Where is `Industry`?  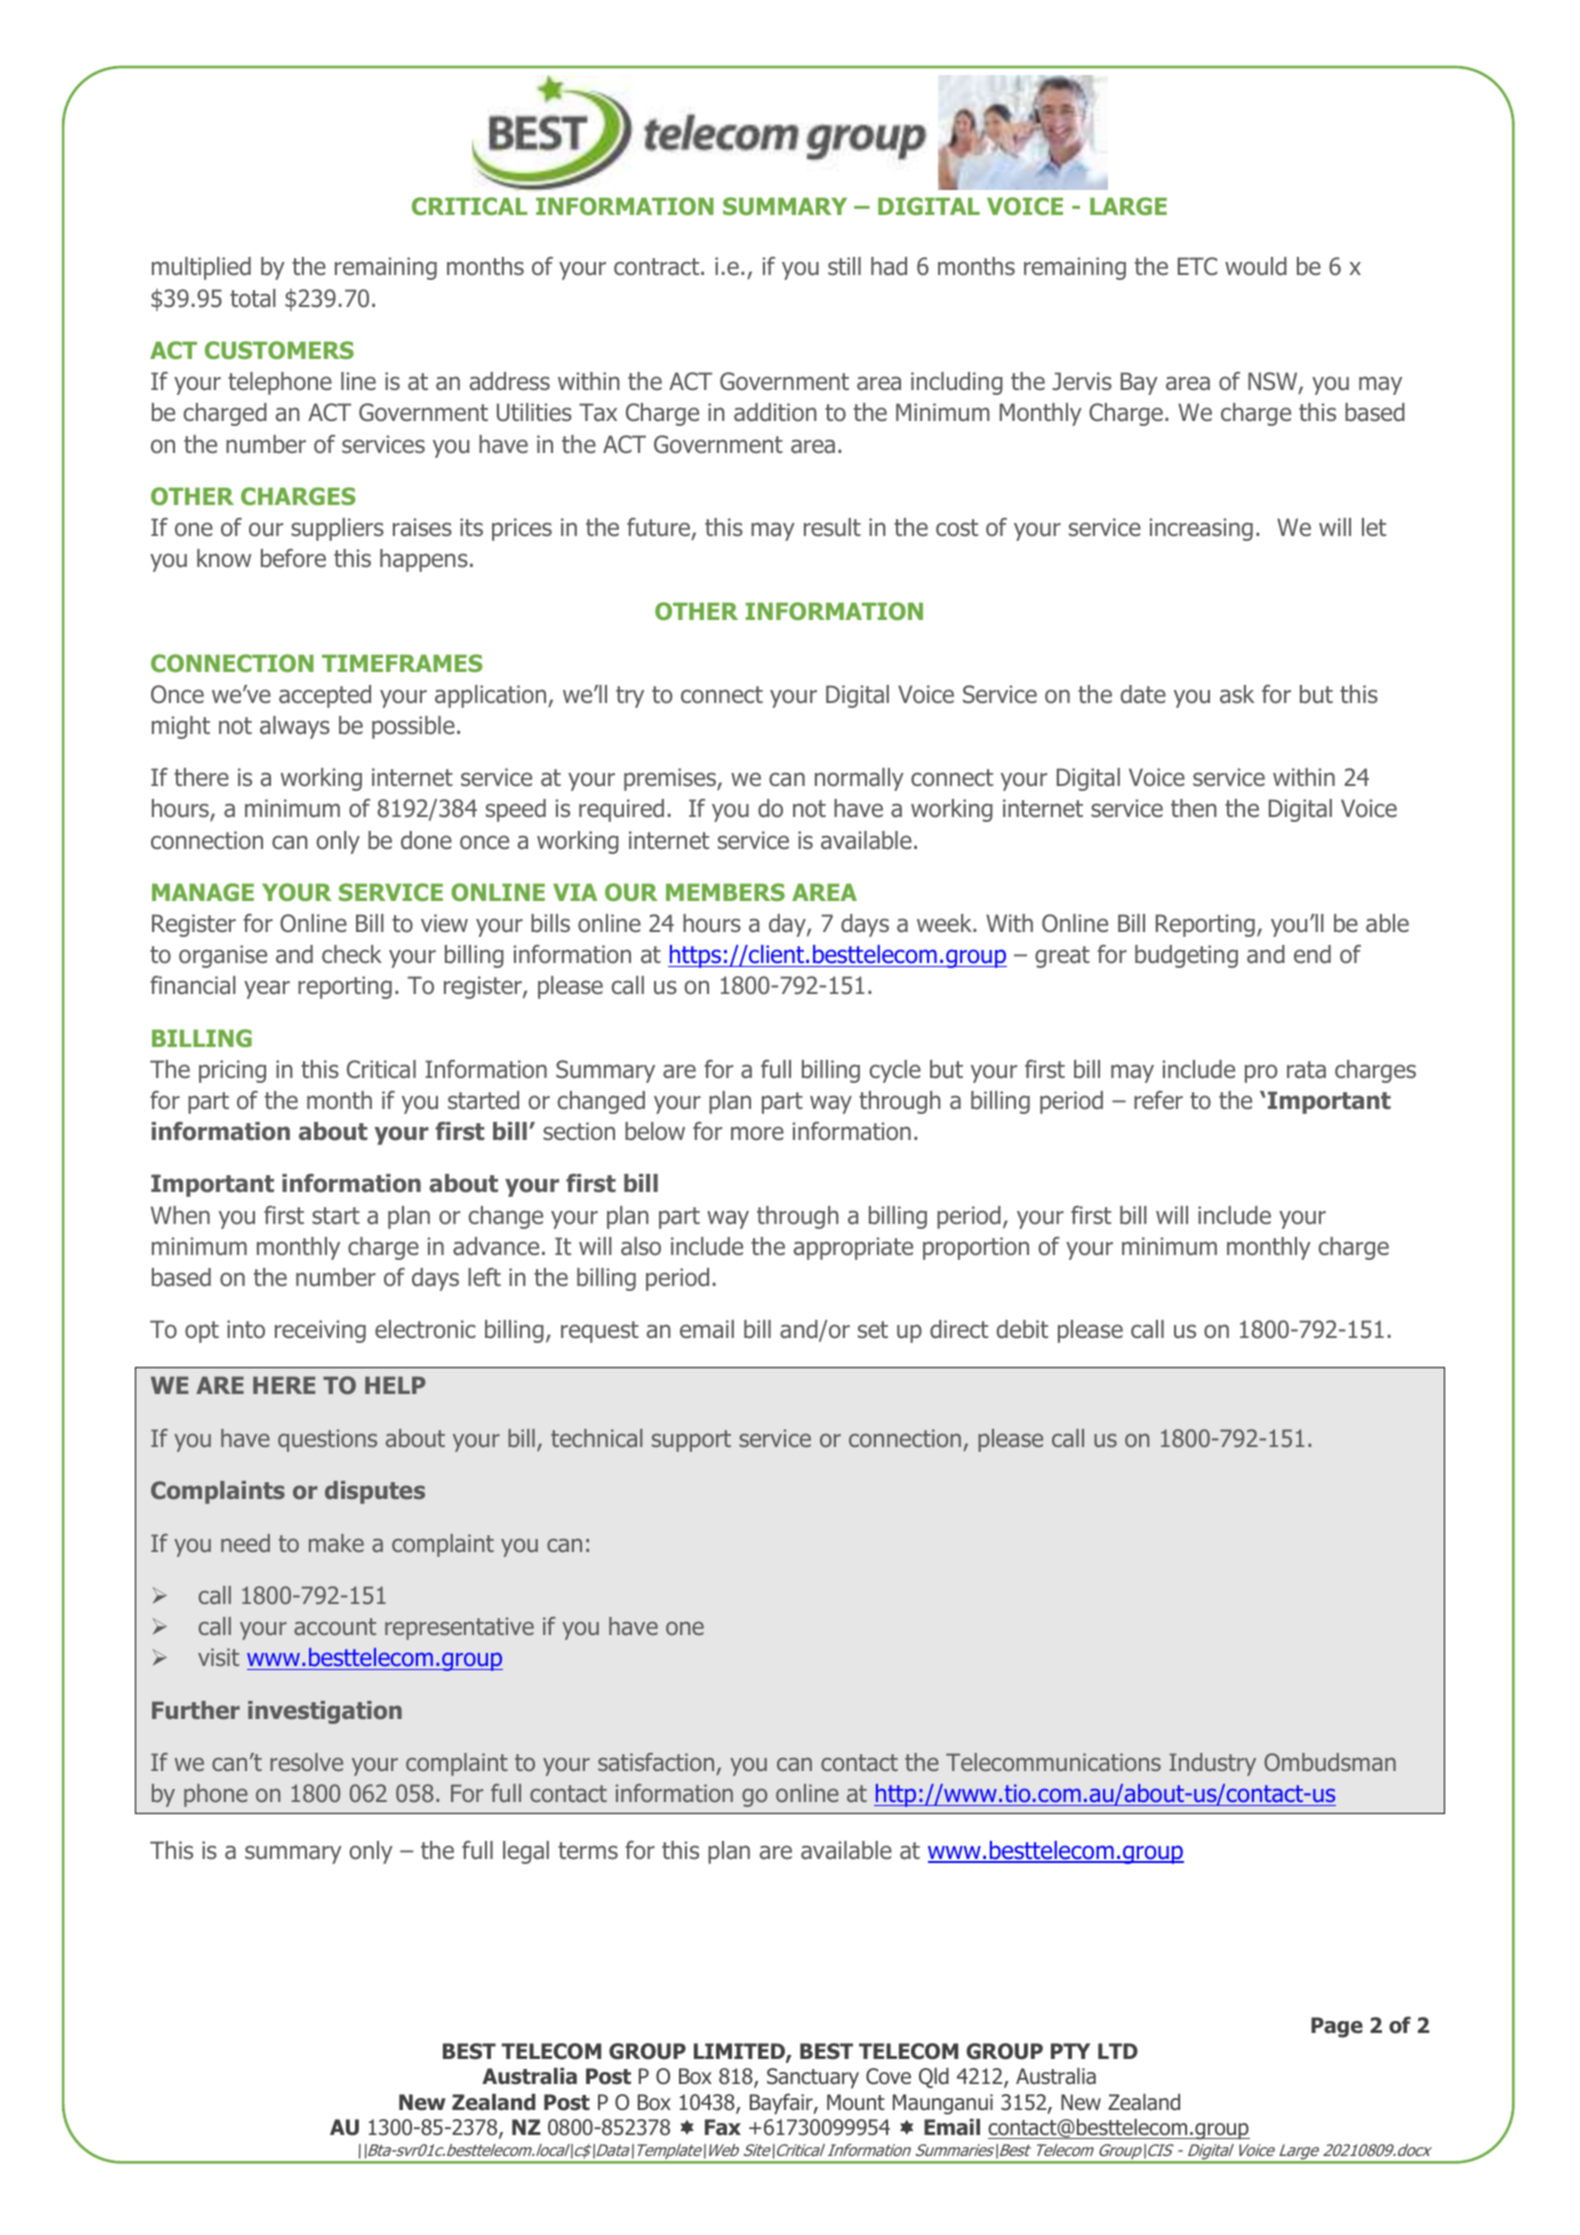
Industry is located at coordinates (1212, 1764).
